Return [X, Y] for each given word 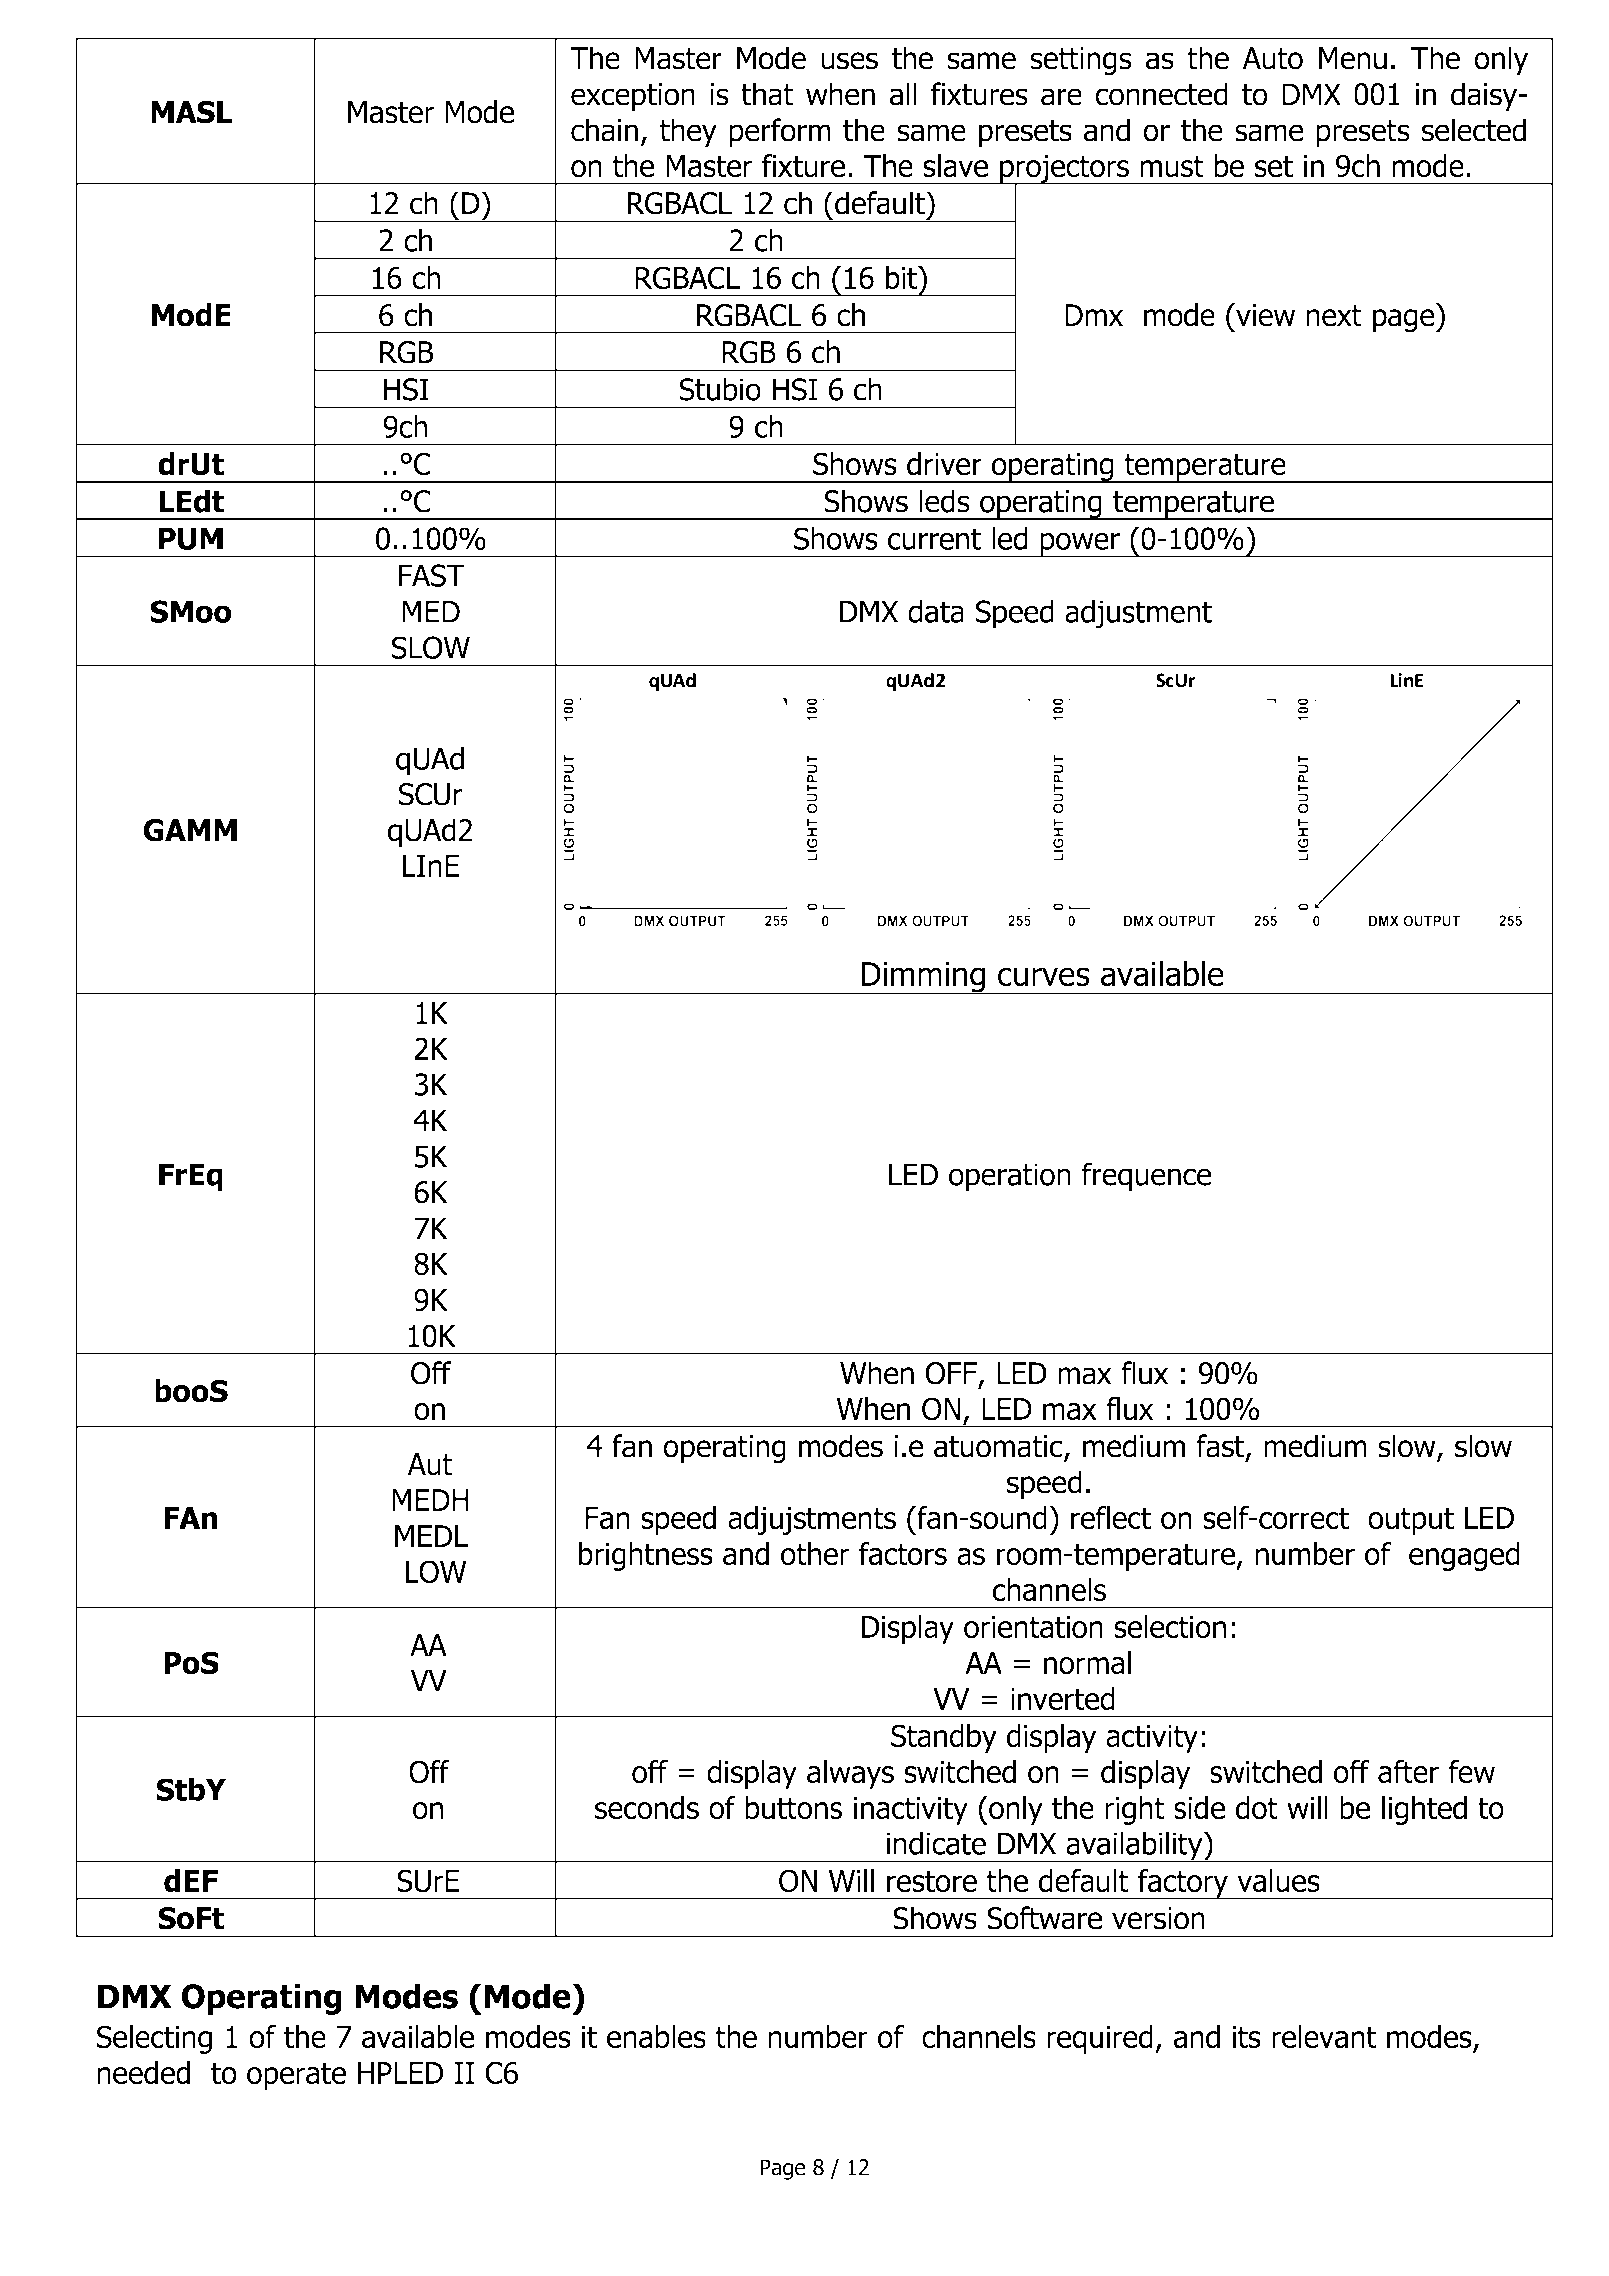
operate [296, 2076]
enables [656, 2037]
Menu [1353, 58]
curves [1044, 977]
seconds [647, 1808]
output [1411, 1521]
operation [1010, 1177]
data [936, 611]
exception [633, 97]
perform [780, 133]
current [934, 539]
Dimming [924, 978]
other [815, 1554]
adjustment [1138, 614]
